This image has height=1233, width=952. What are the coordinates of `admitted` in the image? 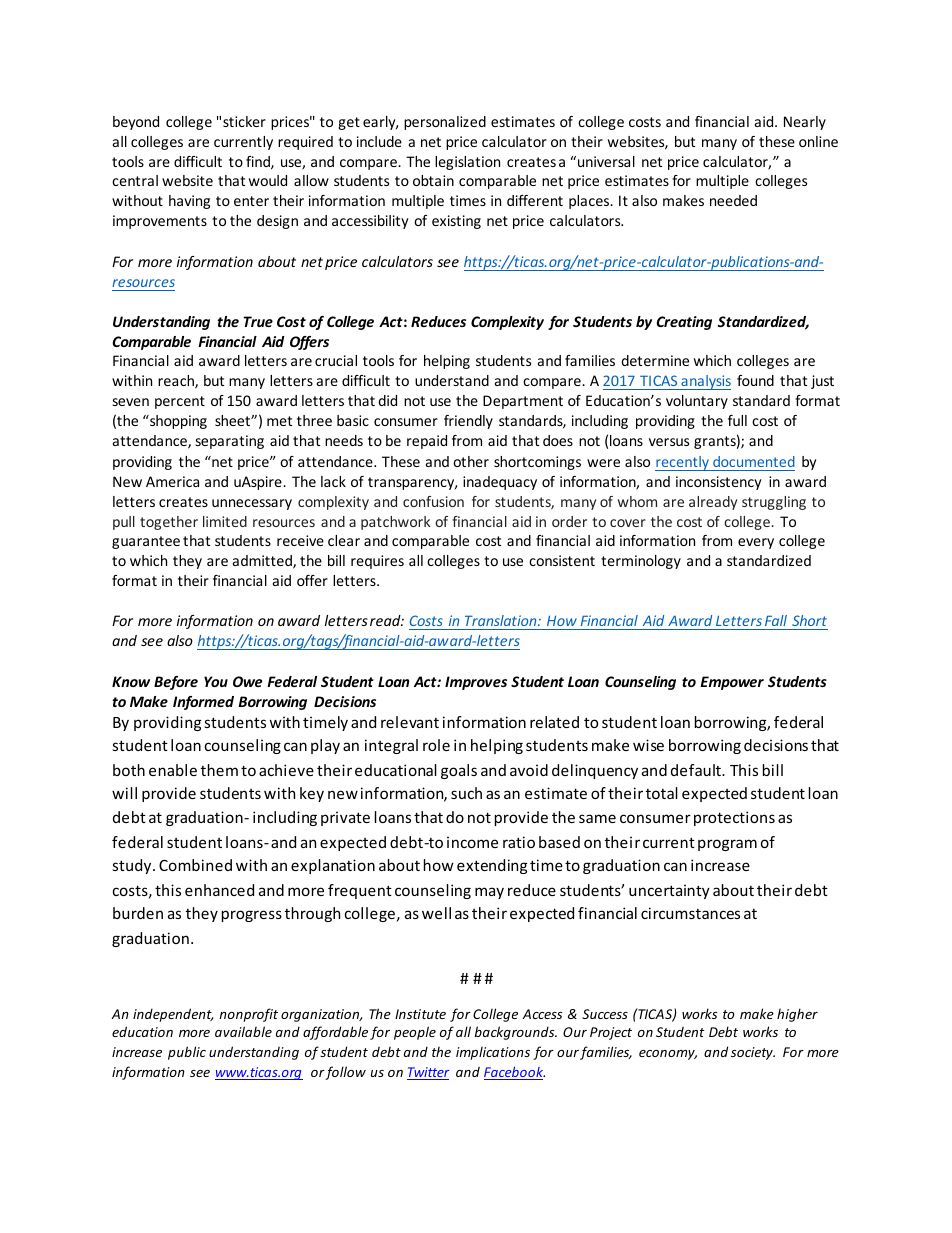 It's located at (263, 562).
